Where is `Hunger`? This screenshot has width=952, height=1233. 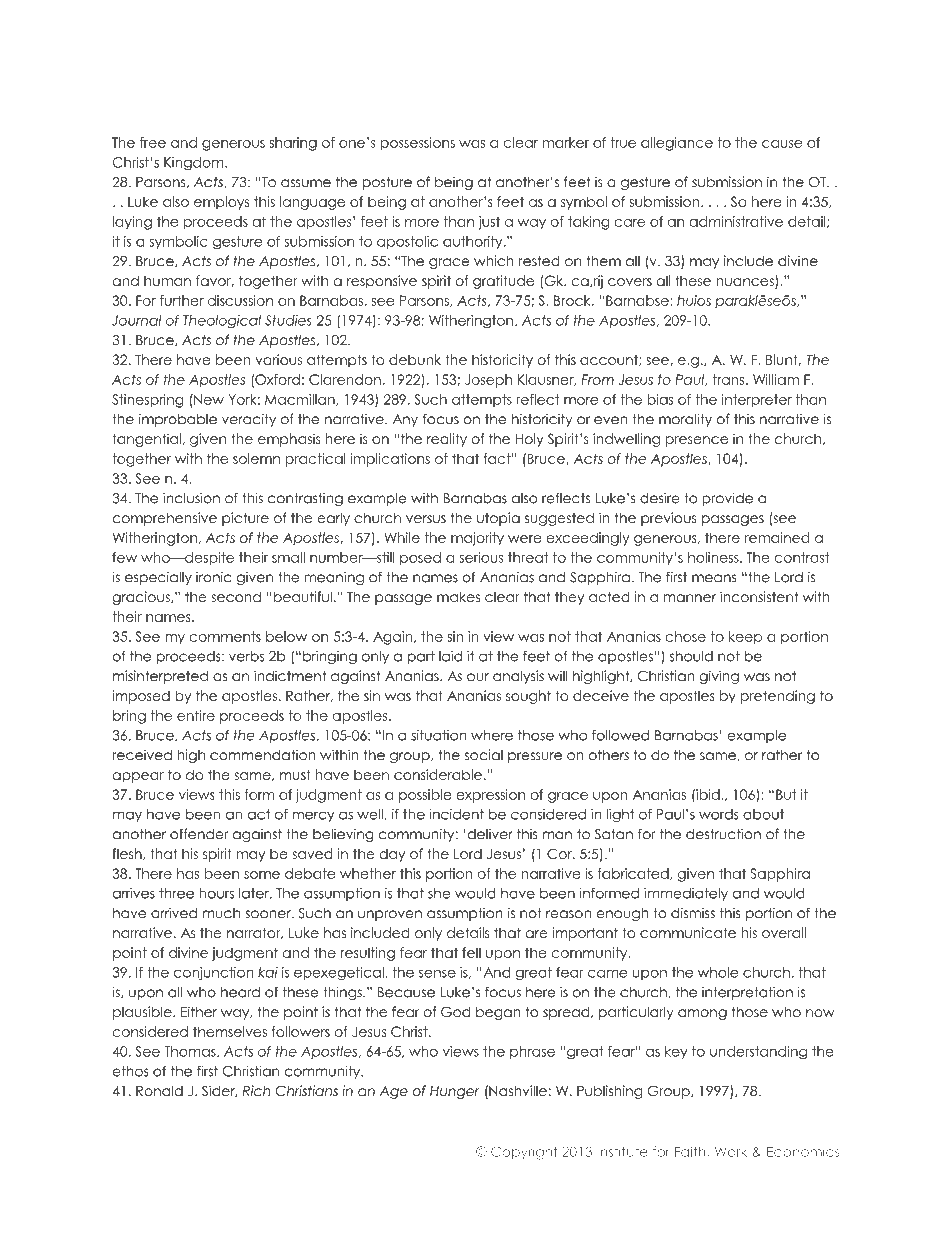 Hunger is located at coordinates (455, 1092).
